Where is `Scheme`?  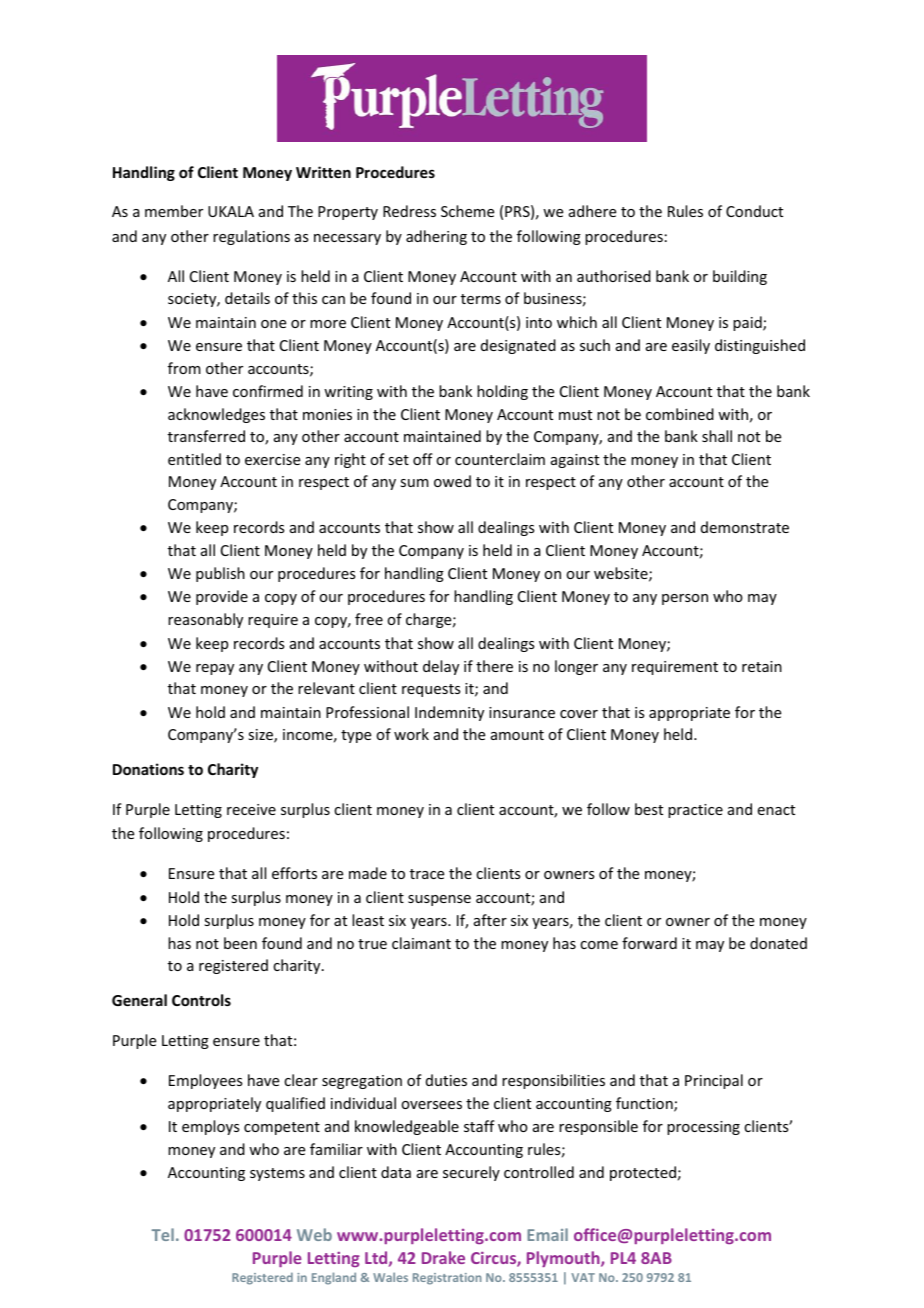
Scheme is located at coordinates (467, 211).
